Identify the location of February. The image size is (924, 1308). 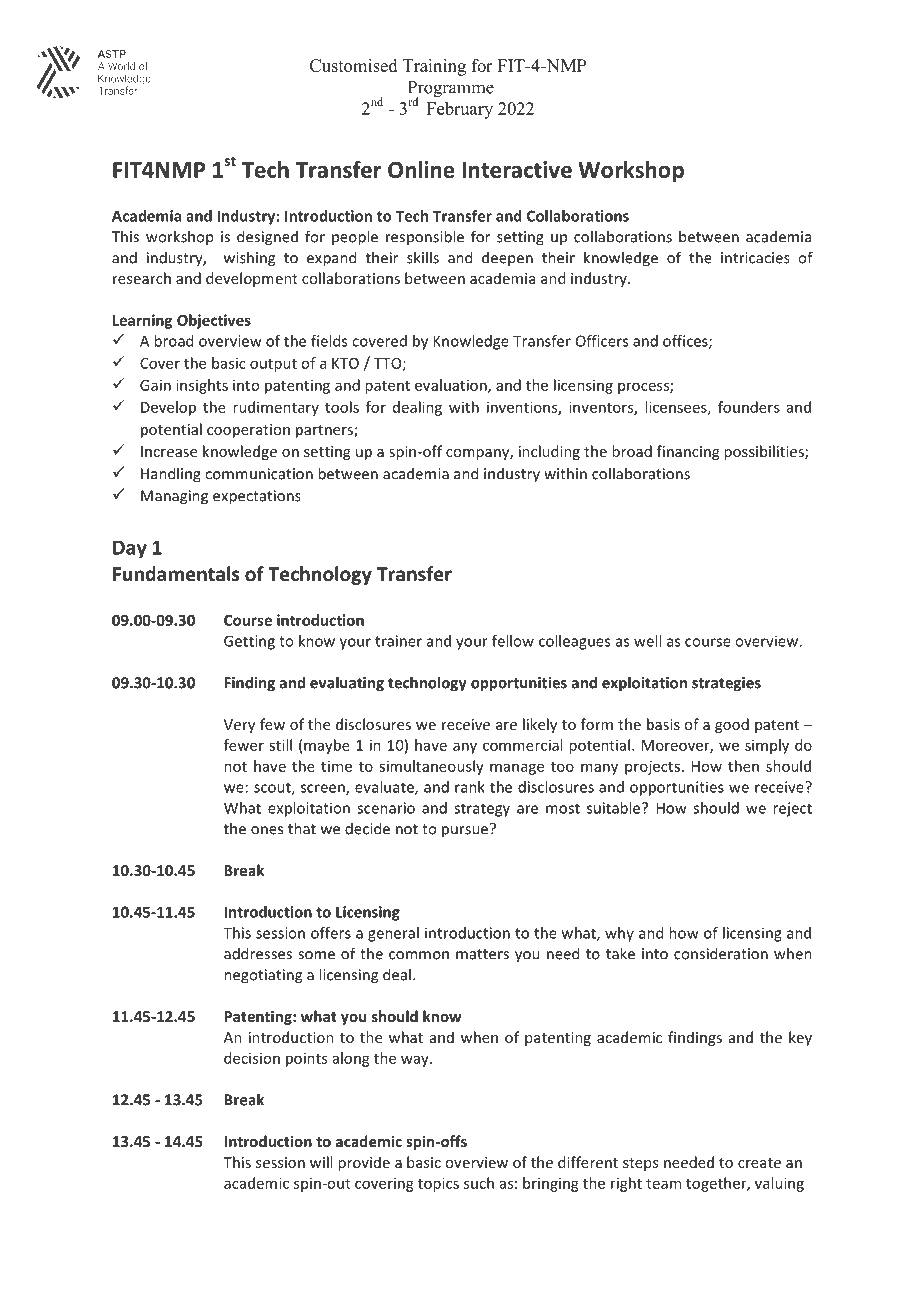
(460, 110).
